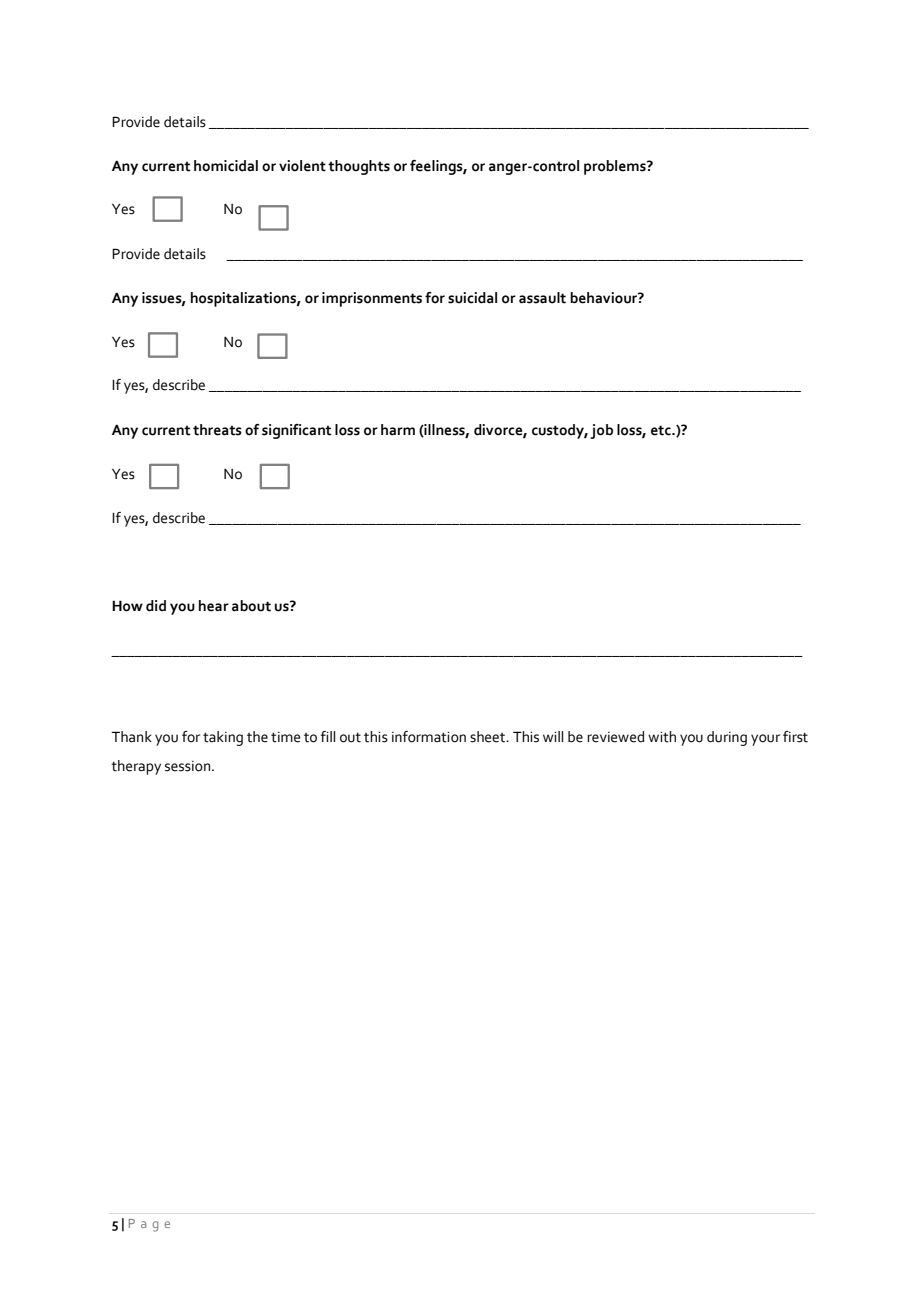 The image size is (924, 1308). I want to click on homicidal, so click(226, 166).
